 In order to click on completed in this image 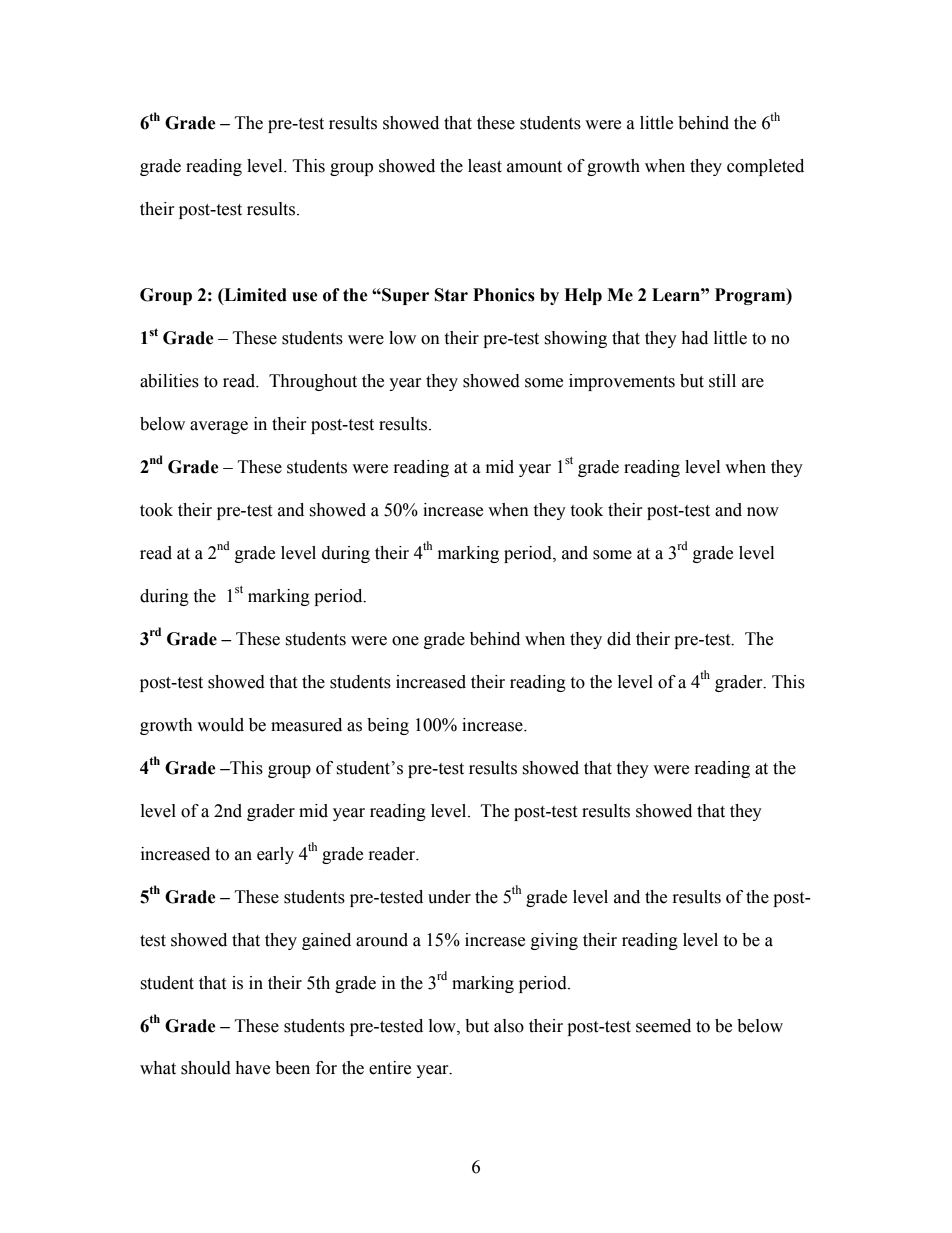, I will do `click(765, 167)`.
